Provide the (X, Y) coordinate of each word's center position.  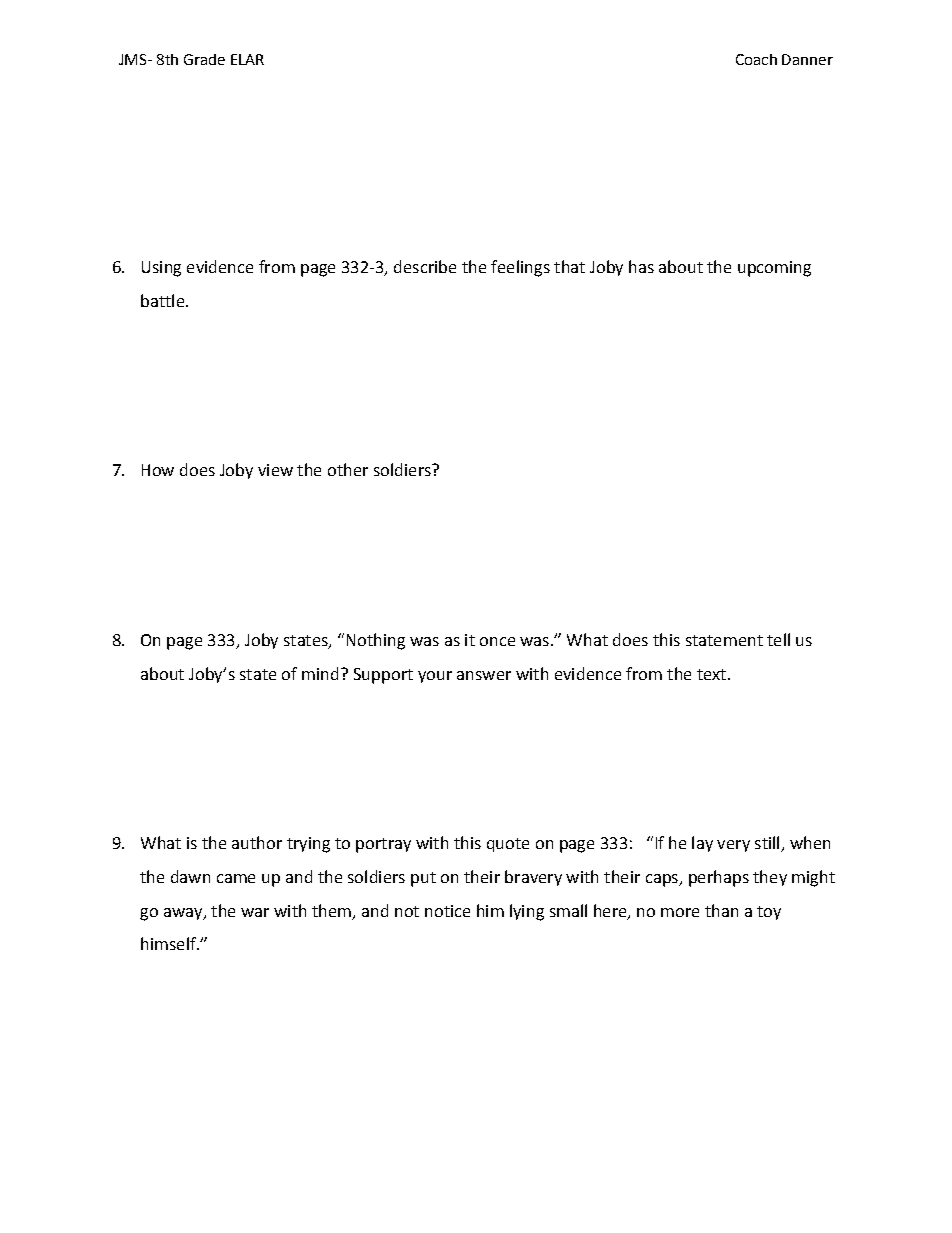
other (348, 469)
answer (484, 675)
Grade (204, 59)
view (275, 470)
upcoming (774, 269)
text (713, 674)
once (497, 641)
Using (161, 269)
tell (778, 639)
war (255, 912)
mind (320, 673)
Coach (756, 59)
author (257, 842)
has (641, 266)
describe (425, 266)
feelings (520, 268)
